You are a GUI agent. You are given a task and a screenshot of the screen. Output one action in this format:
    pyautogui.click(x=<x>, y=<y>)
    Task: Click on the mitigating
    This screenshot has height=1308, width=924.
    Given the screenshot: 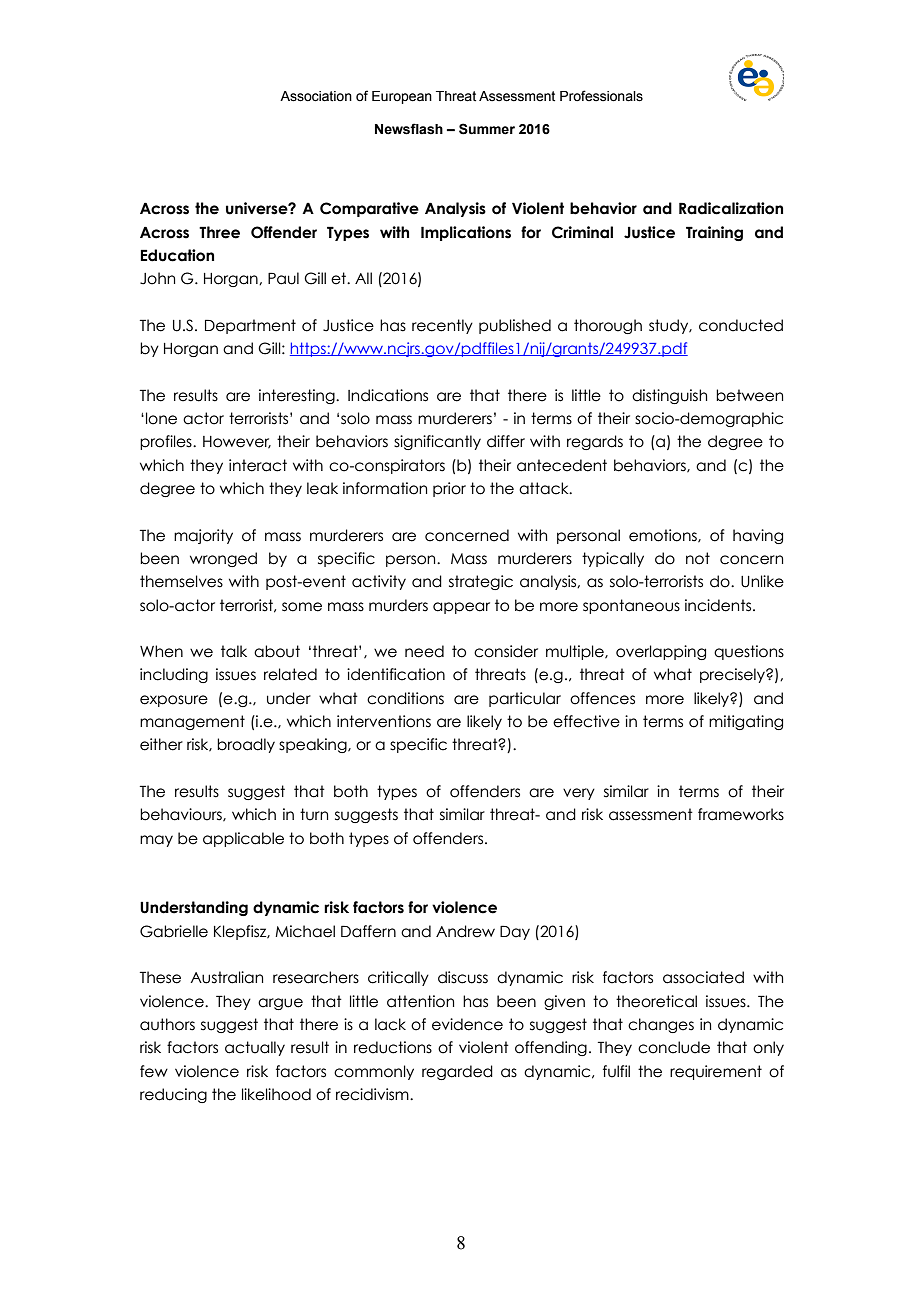 What is the action you would take?
    pyautogui.click(x=746, y=722)
